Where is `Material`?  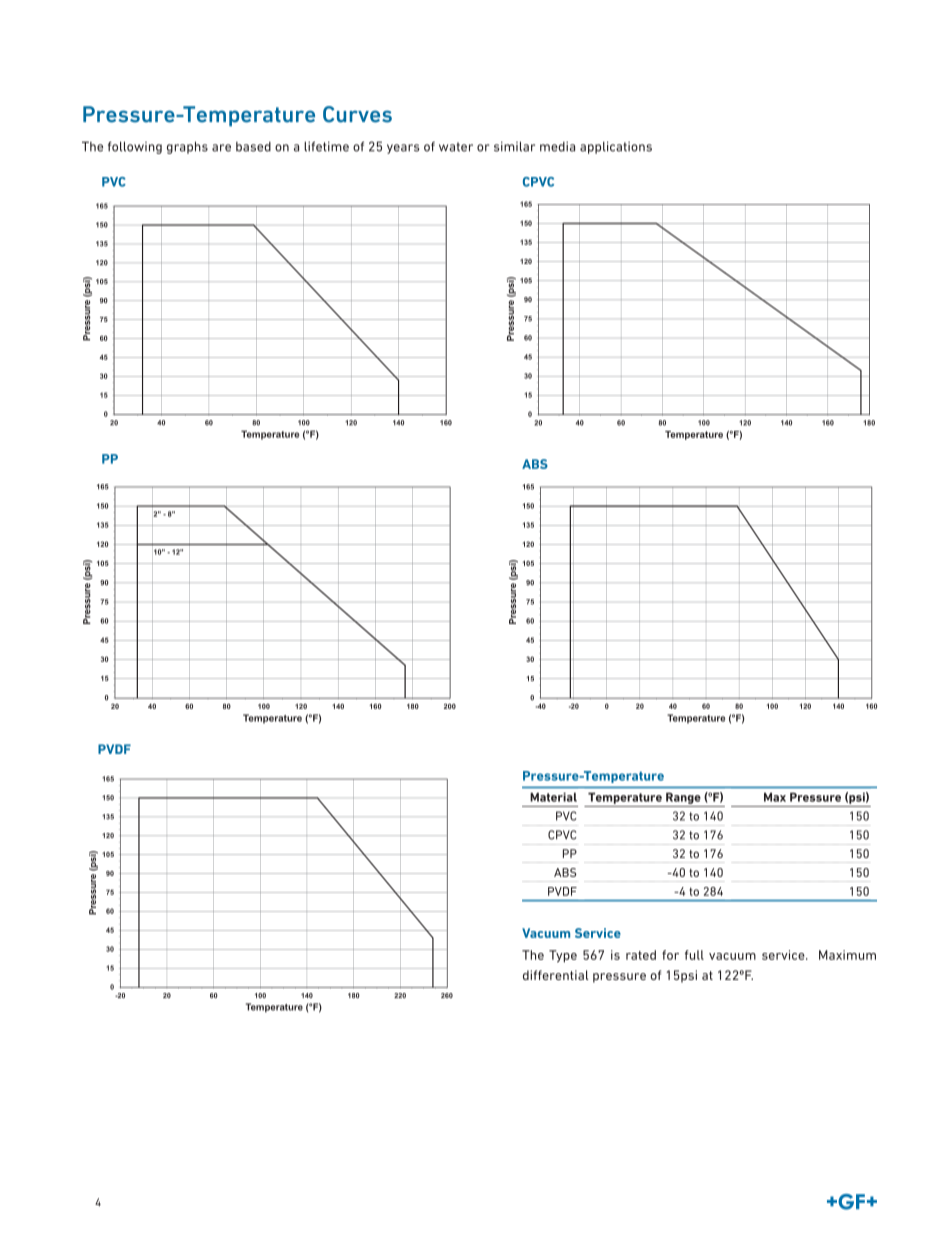 Material is located at coordinates (553, 797).
